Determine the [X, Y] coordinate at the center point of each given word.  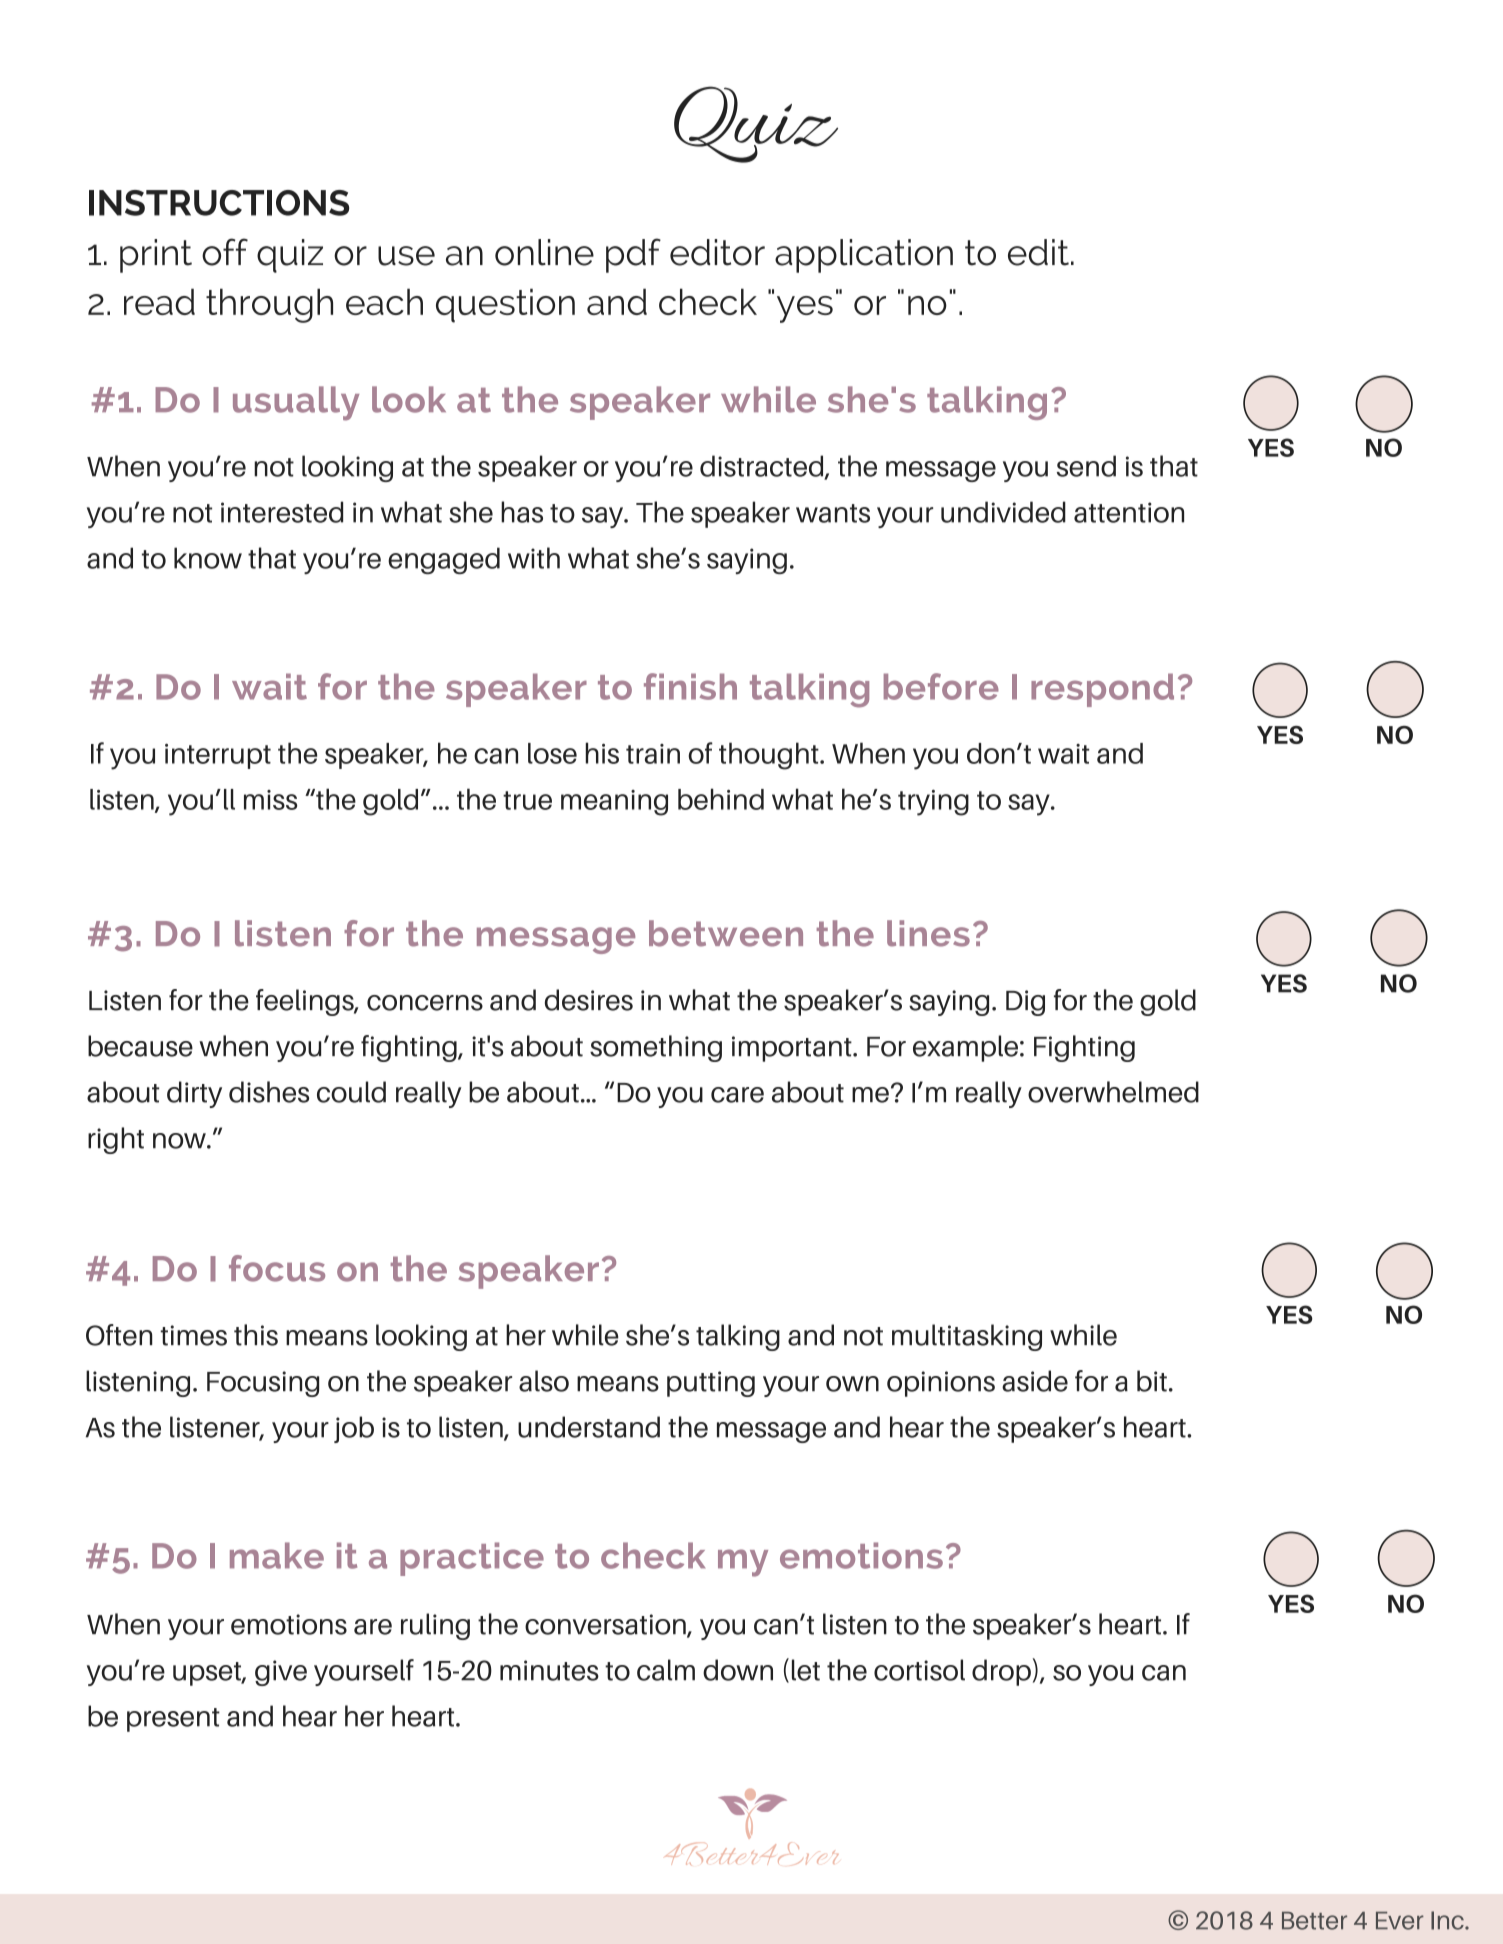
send [1086, 466]
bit [1152, 1381]
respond [1102, 690]
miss [270, 800]
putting [711, 1384]
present [173, 1720]
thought [770, 756]
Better [1314, 1921]
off [225, 252]
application [864, 256]
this [256, 1335]
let [806, 1670]
